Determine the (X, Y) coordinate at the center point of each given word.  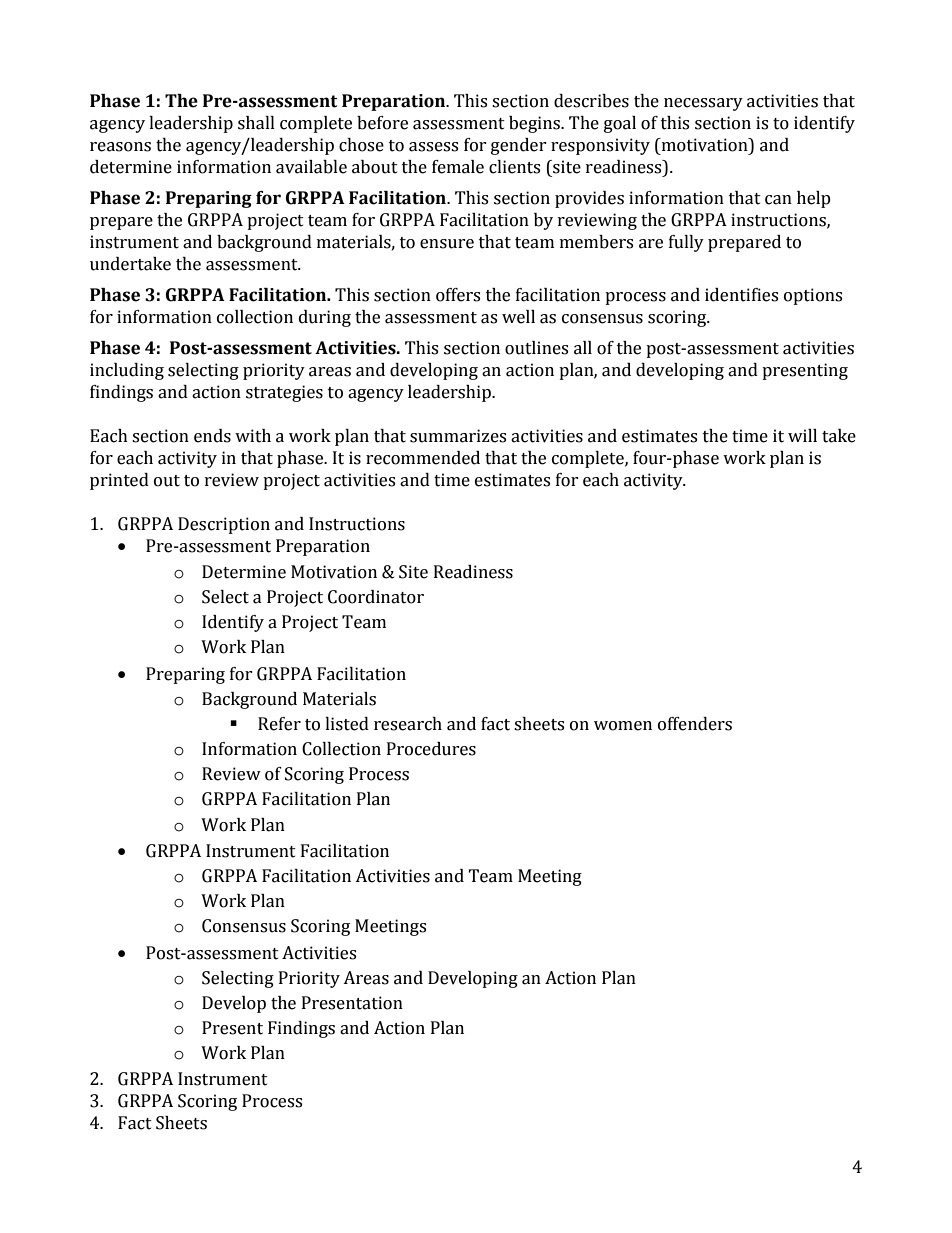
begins (535, 124)
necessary (703, 104)
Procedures (431, 749)
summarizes (458, 436)
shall (256, 123)
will (802, 435)
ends (212, 436)
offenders (695, 724)
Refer (279, 724)
